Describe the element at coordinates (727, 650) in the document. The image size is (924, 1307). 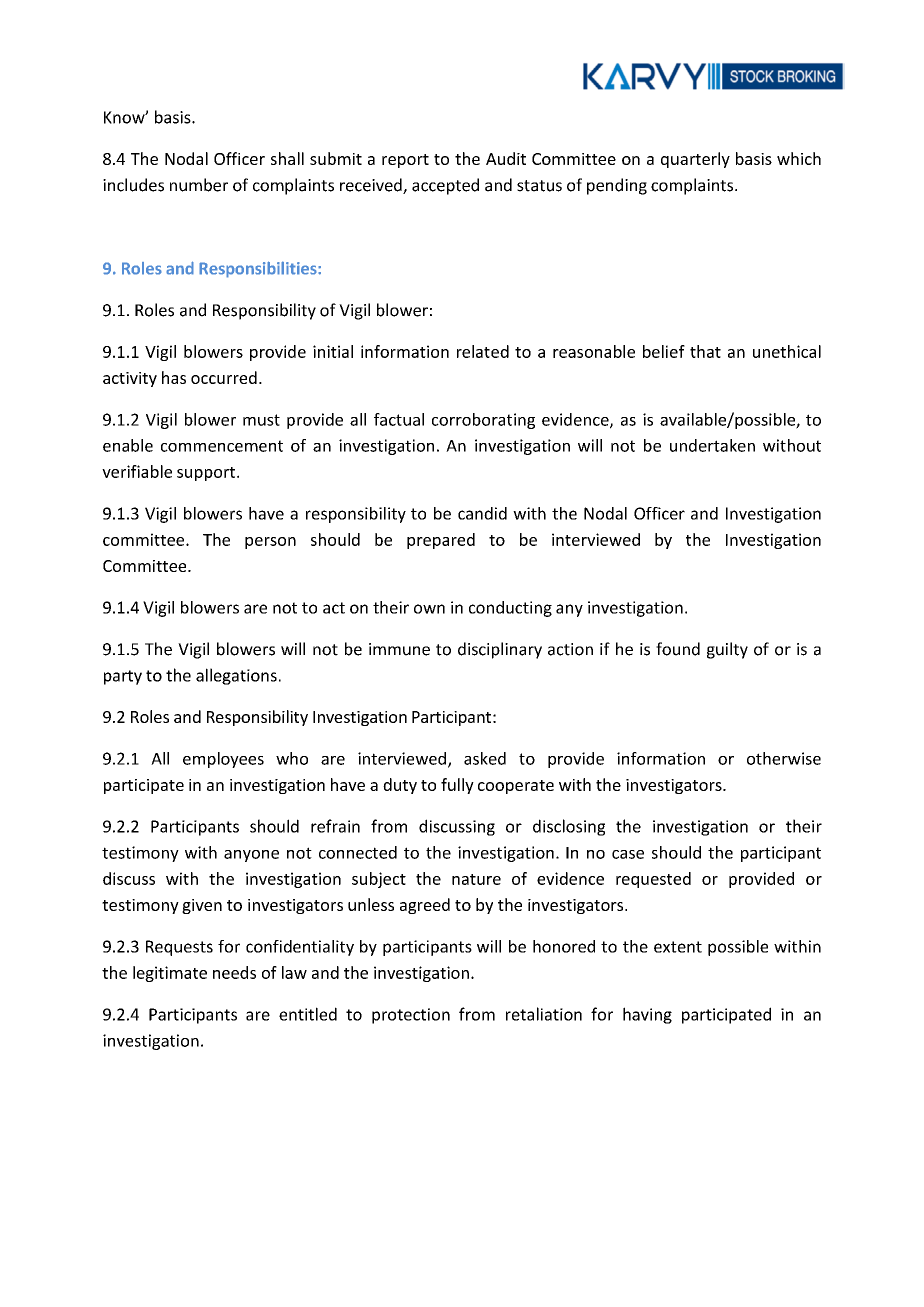
I see `guilty` at that location.
